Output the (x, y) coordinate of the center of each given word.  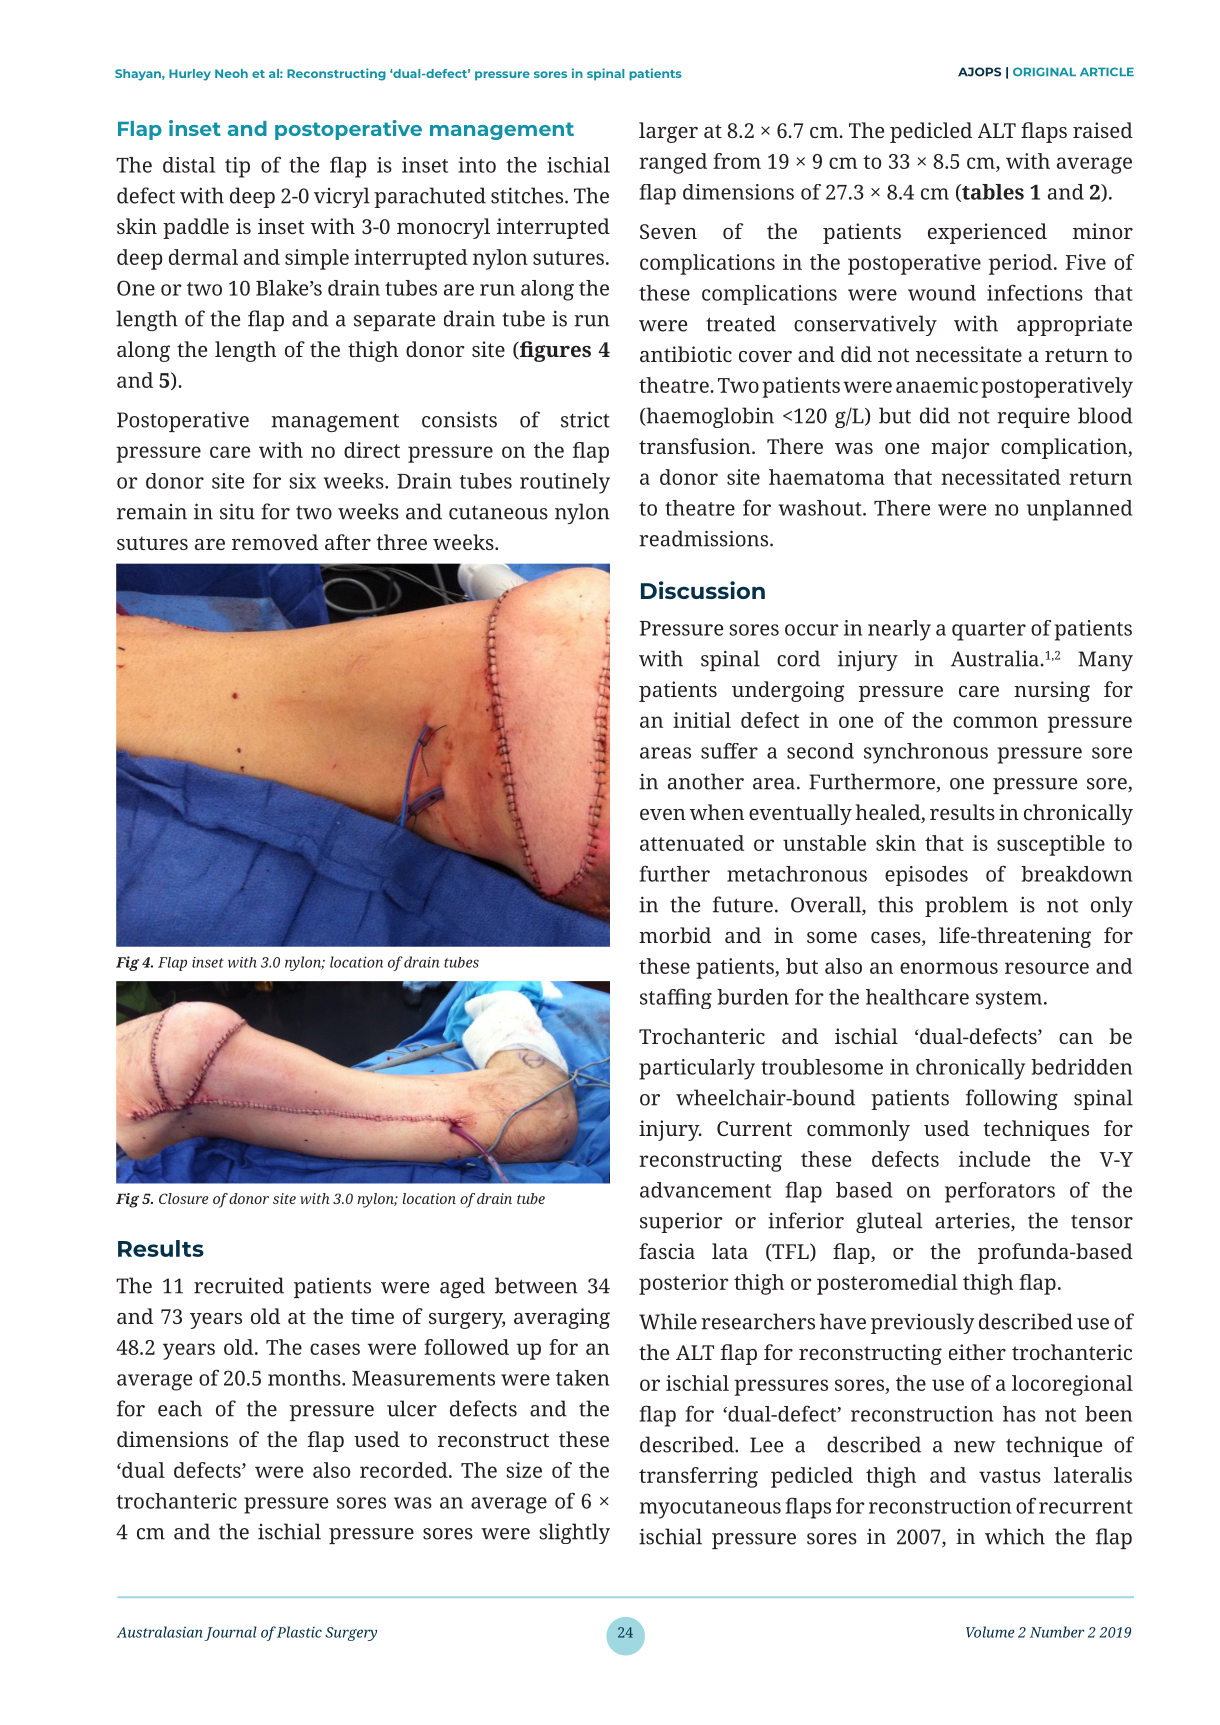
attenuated (692, 843)
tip (237, 167)
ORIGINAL (1044, 72)
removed (275, 542)
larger (668, 132)
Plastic (299, 1632)
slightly (574, 1533)
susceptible (1051, 845)
